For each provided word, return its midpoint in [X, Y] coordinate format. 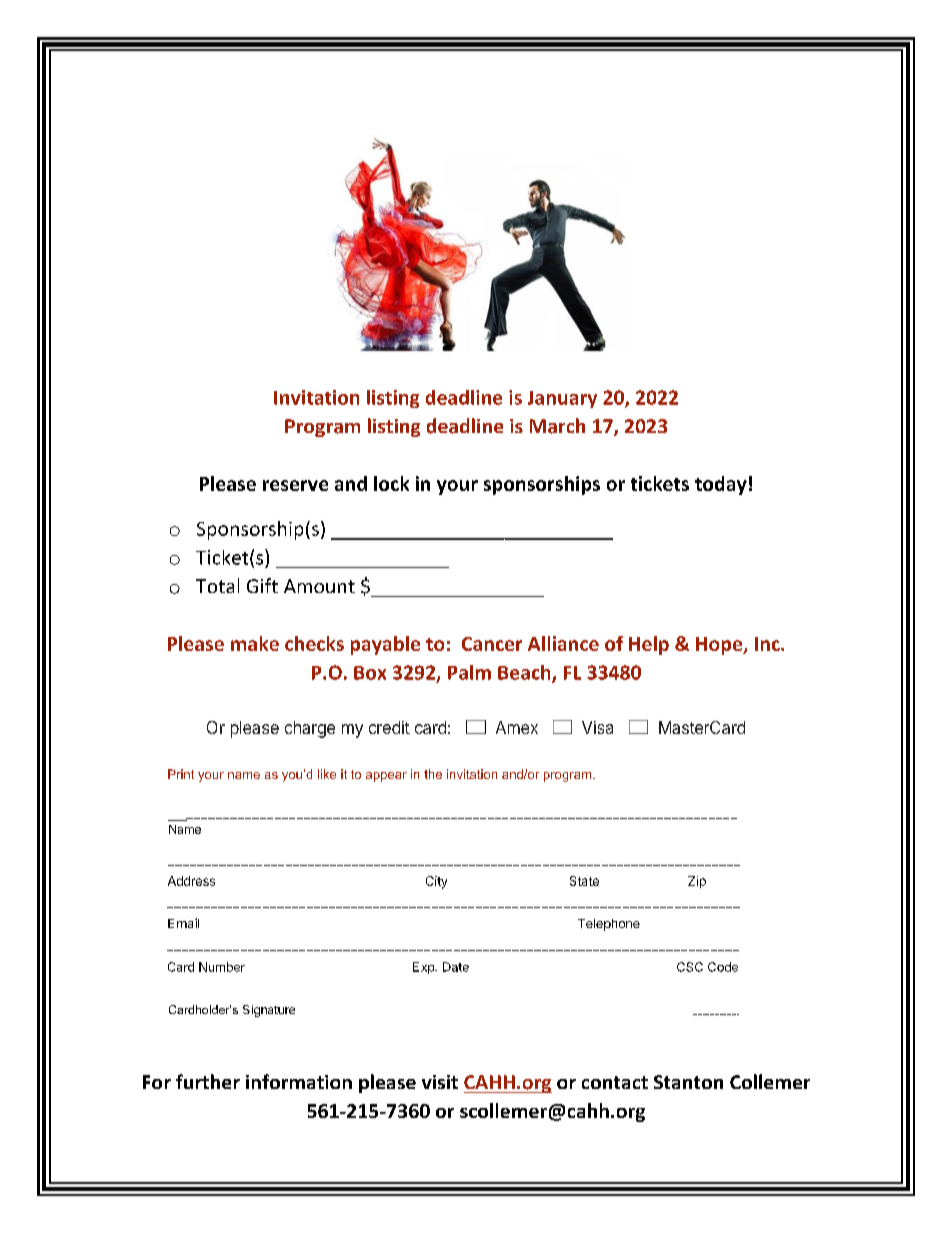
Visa [597, 727]
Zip [697, 882]
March [557, 426]
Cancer [492, 644]
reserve [295, 485]
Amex [517, 727]
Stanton [688, 1082]
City [436, 882]
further [208, 1081]
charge [310, 729]
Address [191, 881]
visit [440, 1082]
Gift [262, 585]
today [721, 485]
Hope [720, 646]
